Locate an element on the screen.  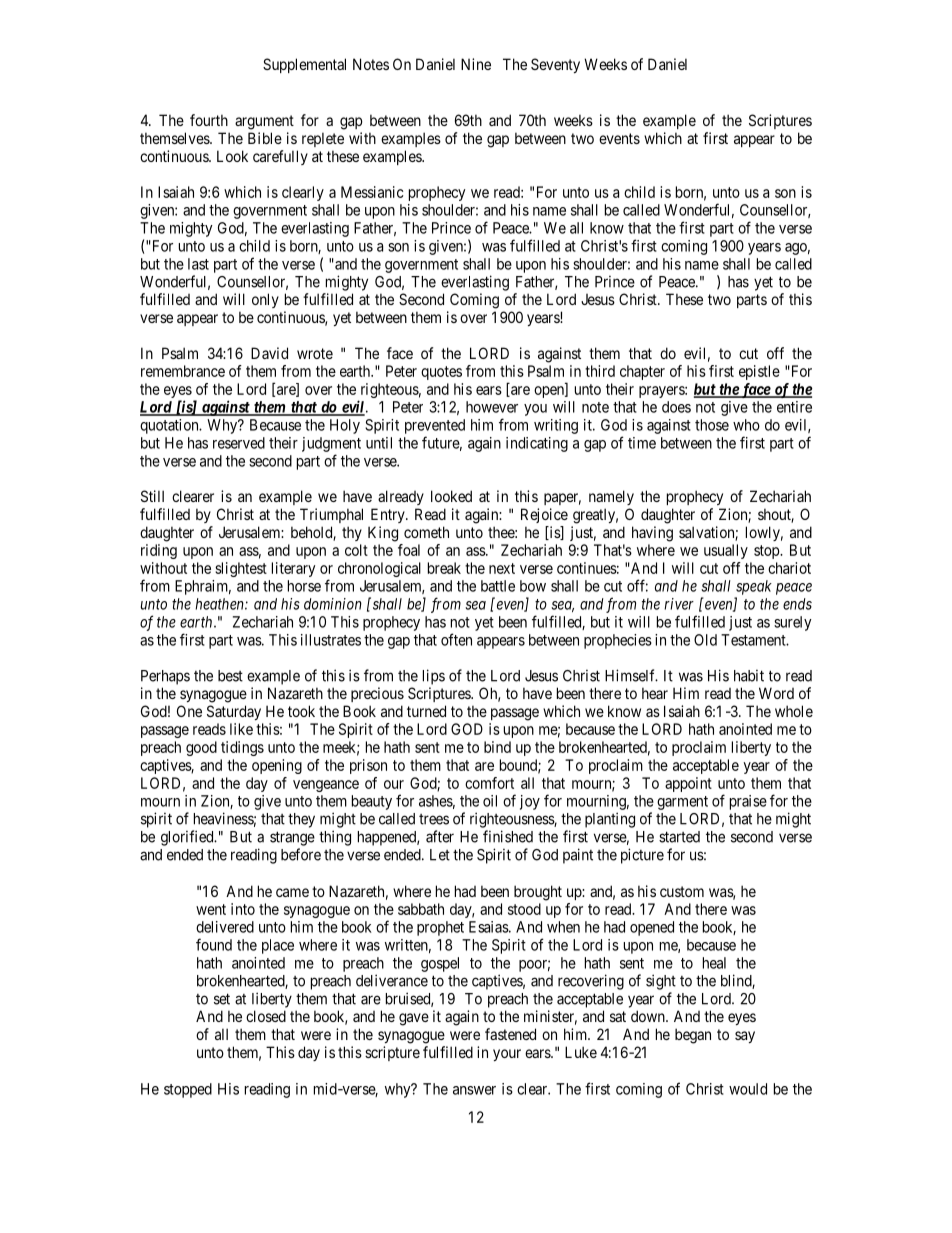
into is located at coordinates (243, 909).
